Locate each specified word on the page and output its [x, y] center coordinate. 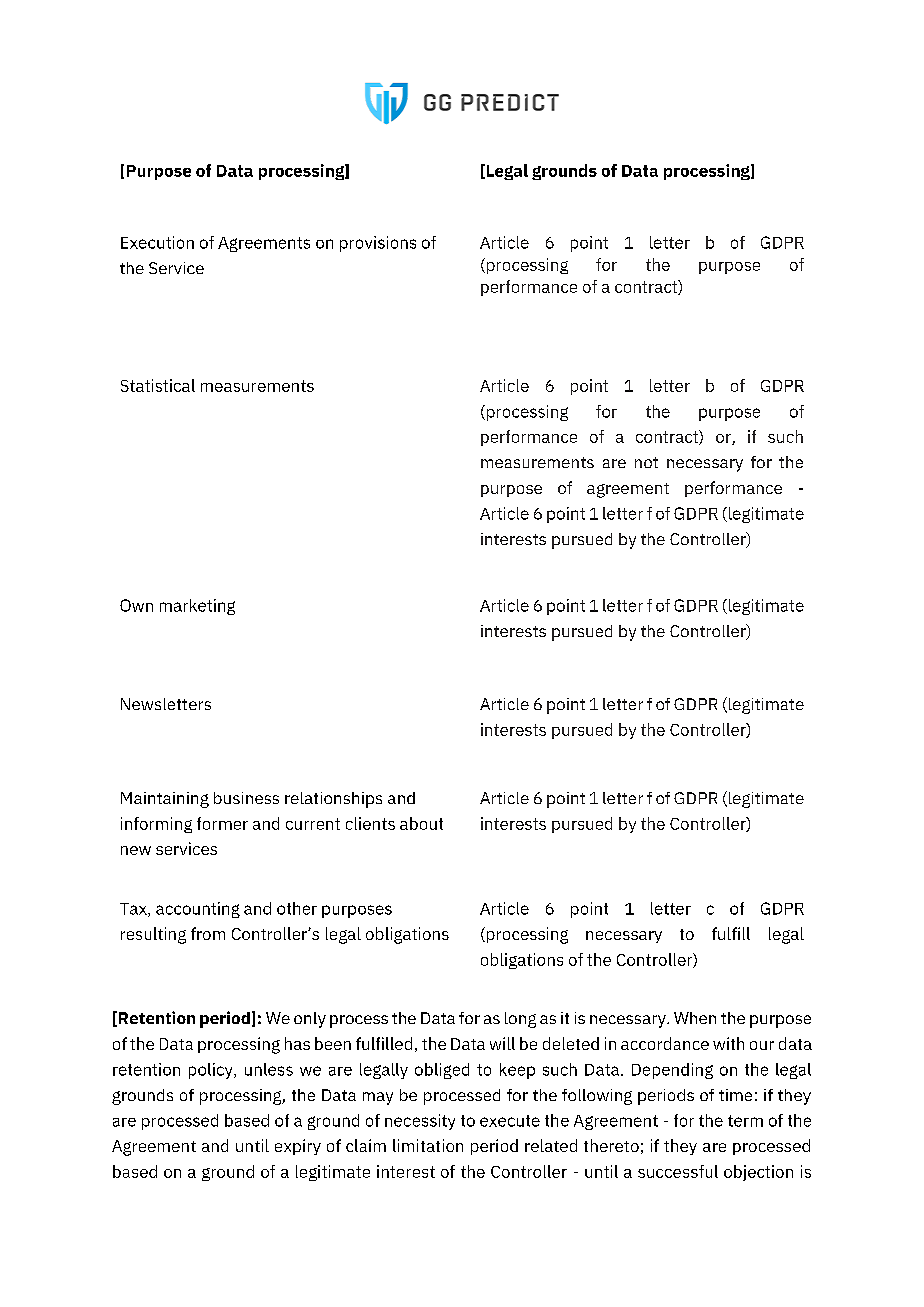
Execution [157, 242]
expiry [298, 1147]
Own [136, 605]
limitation [428, 1145]
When [695, 1018]
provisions [378, 244]
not [646, 462]
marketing [197, 607]
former [222, 823]
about [421, 823]
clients [370, 823]
